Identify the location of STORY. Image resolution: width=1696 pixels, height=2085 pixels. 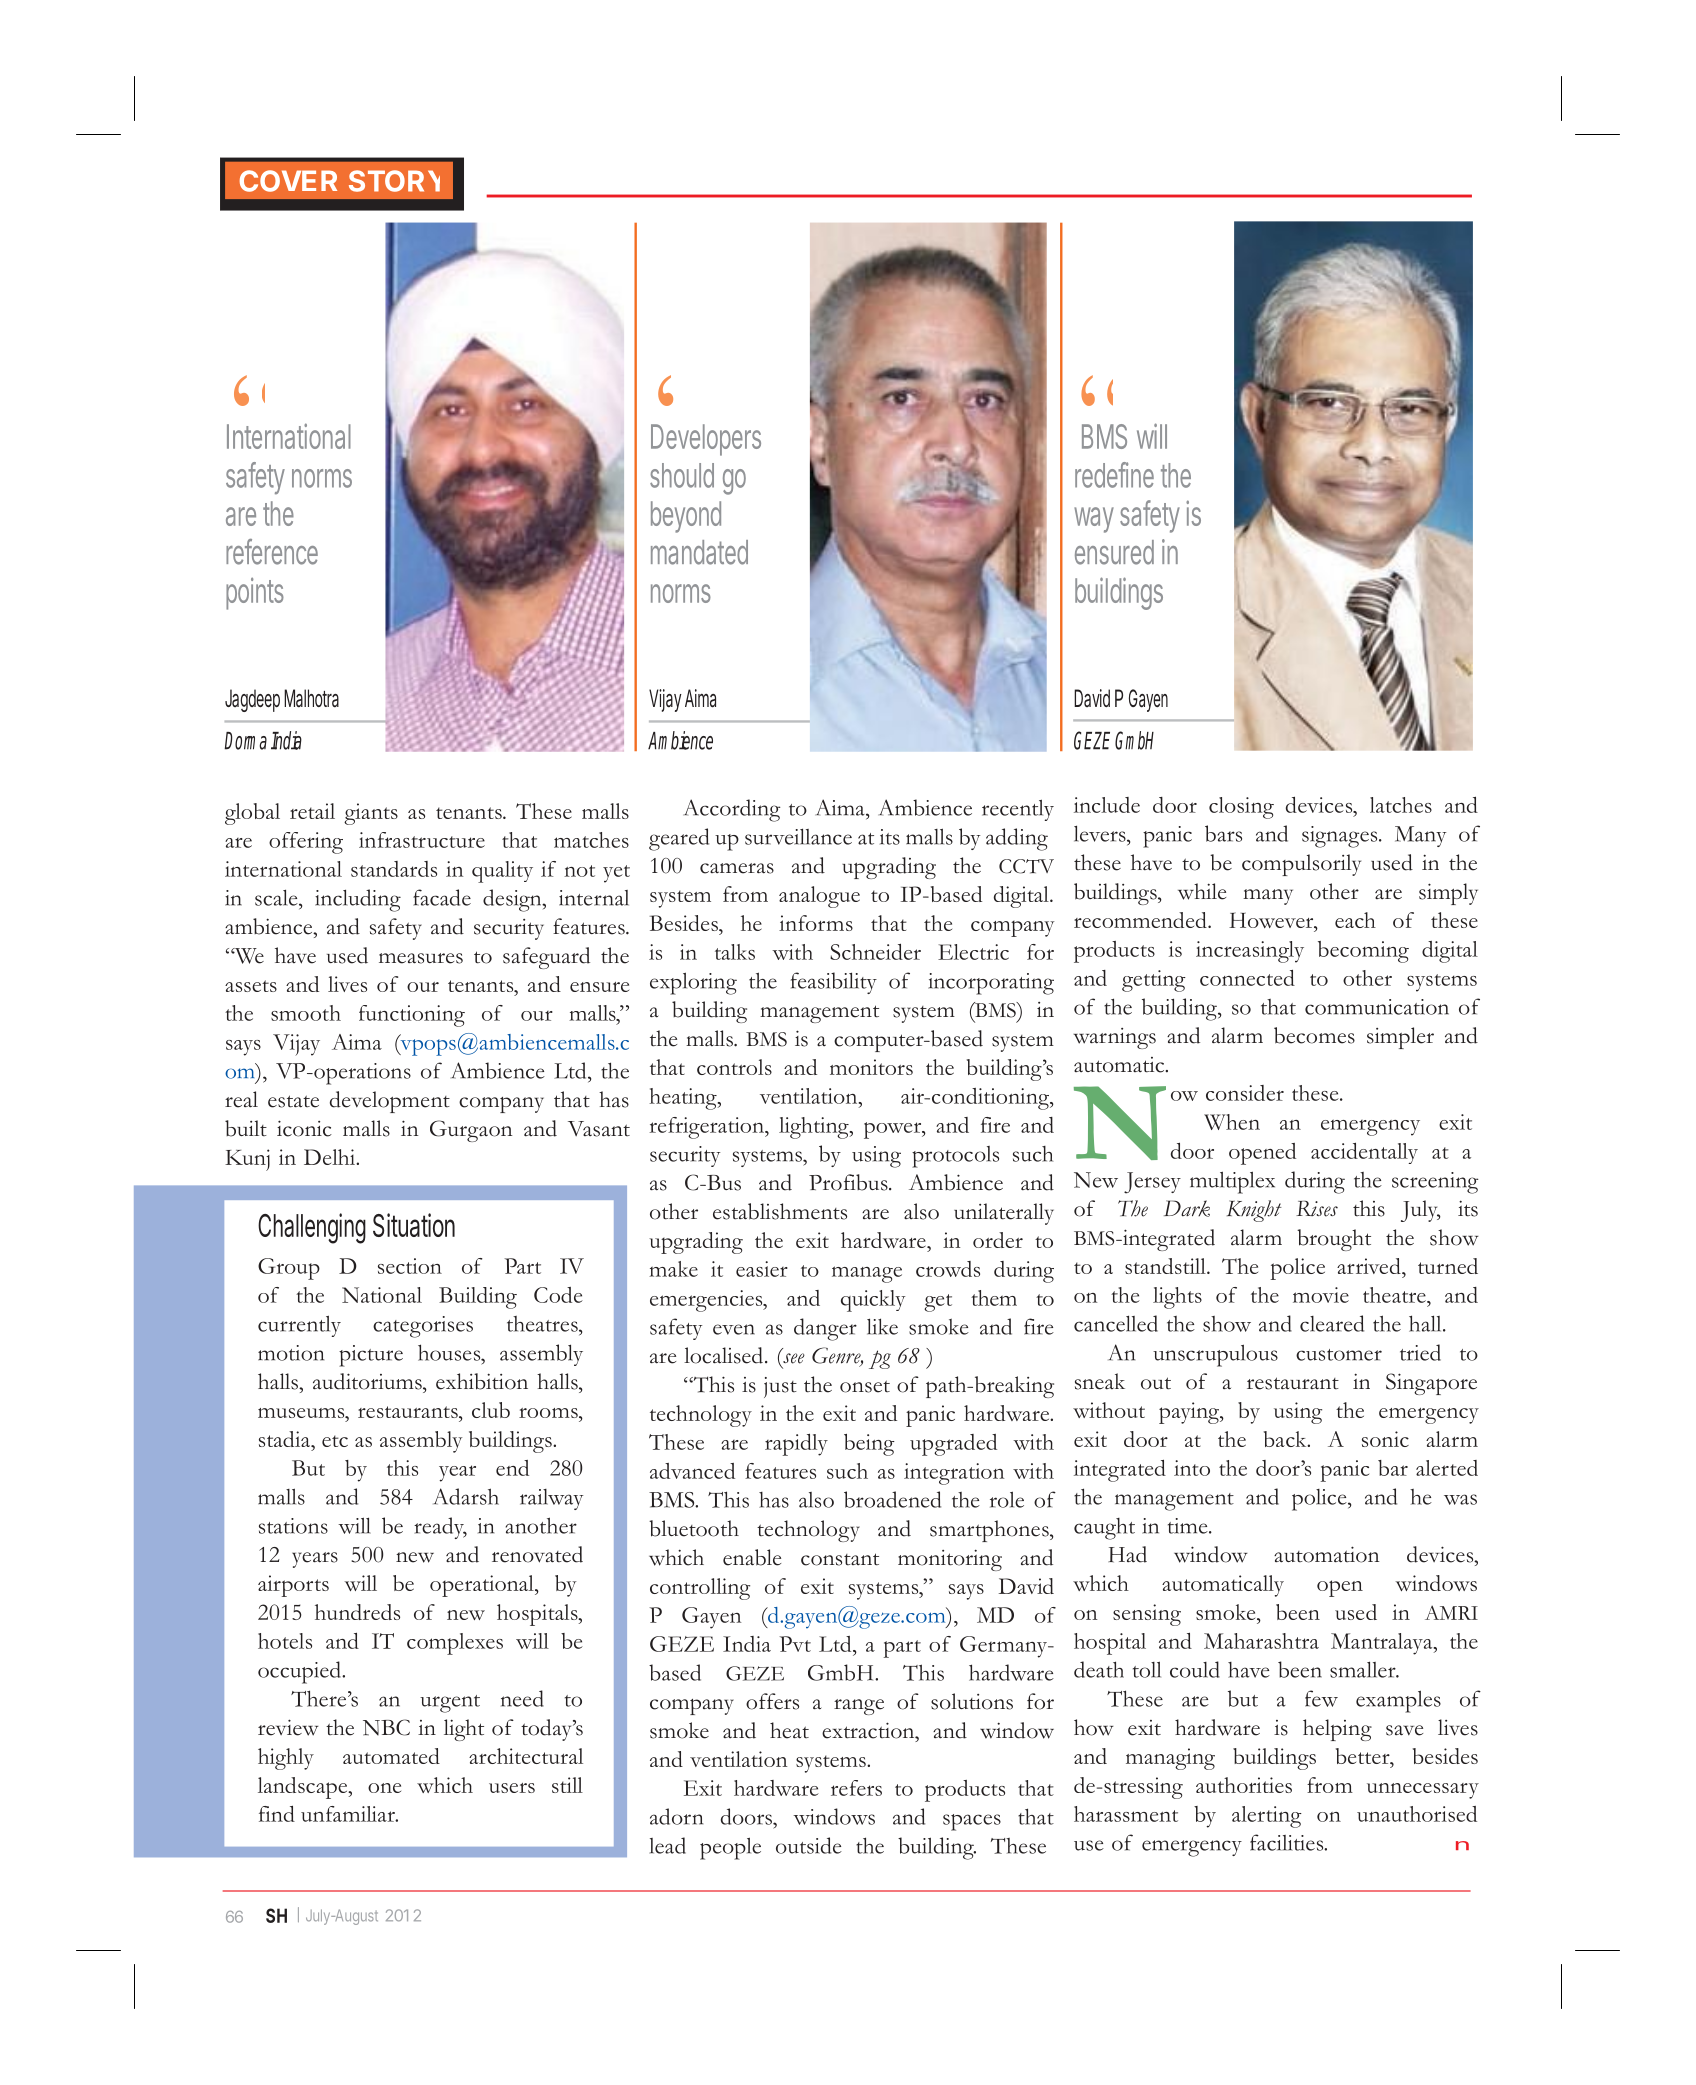
(394, 181).
